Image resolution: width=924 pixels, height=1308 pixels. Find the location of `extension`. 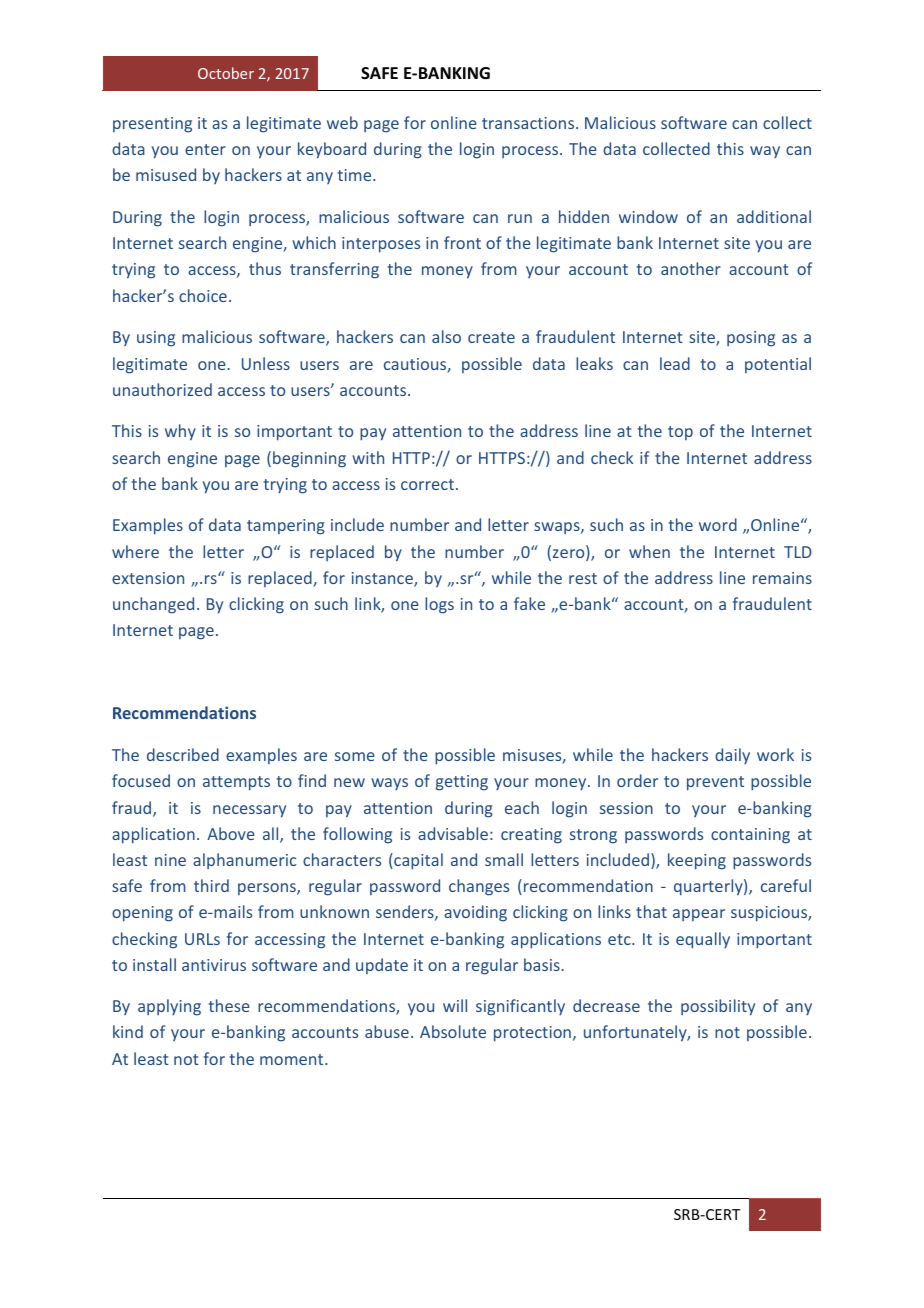

extension is located at coordinates (148, 578).
